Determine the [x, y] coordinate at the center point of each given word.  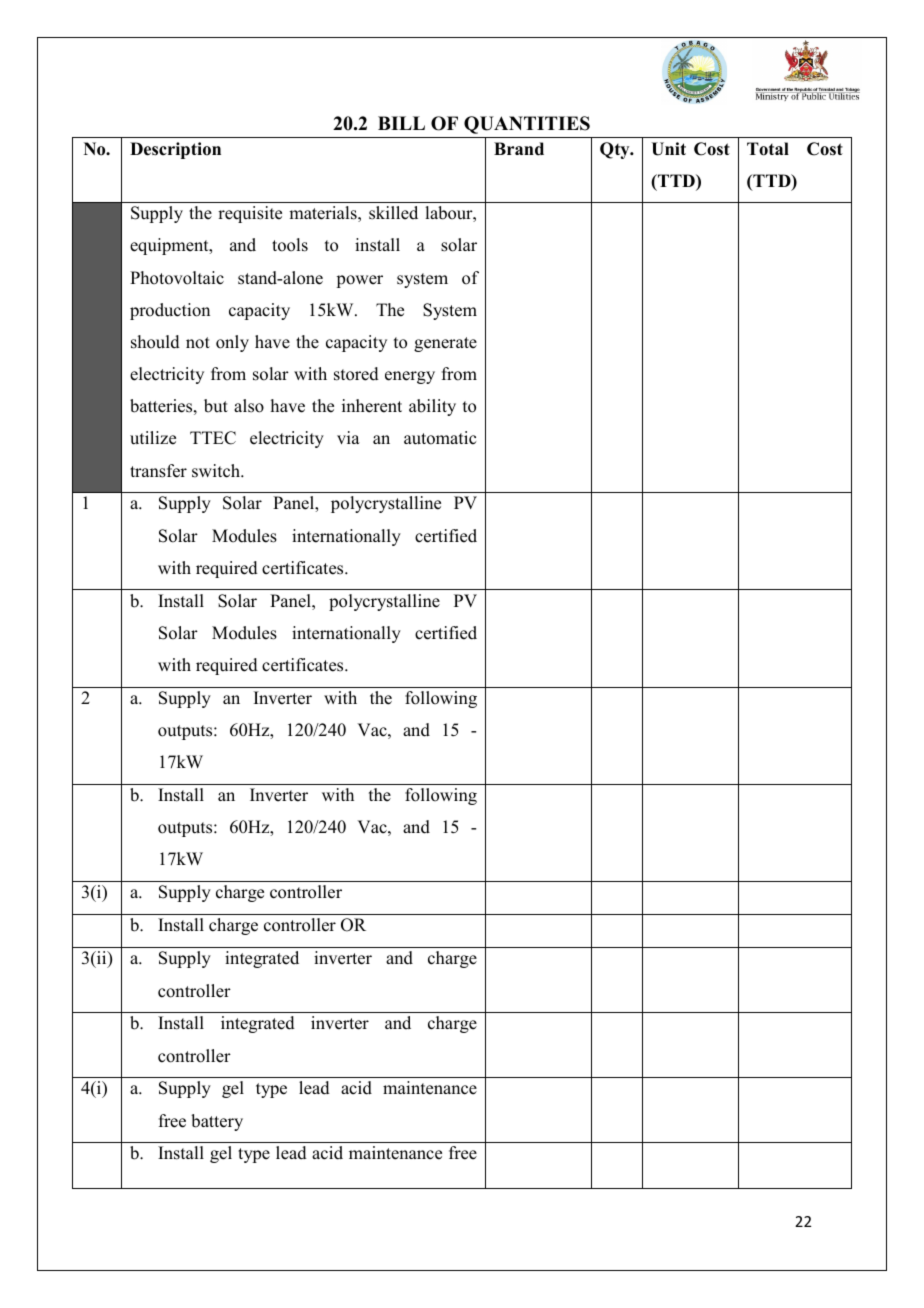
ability [432, 407]
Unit [668, 149]
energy [410, 377]
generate [445, 344]
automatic [440, 438]
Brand [519, 149]
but [216, 406]
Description [175, 150]
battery [217, 1122]
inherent [372, 406]
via [348, 437]
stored [356, 374]
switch [217, 471]
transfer [158, 471]
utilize [153, 438]
